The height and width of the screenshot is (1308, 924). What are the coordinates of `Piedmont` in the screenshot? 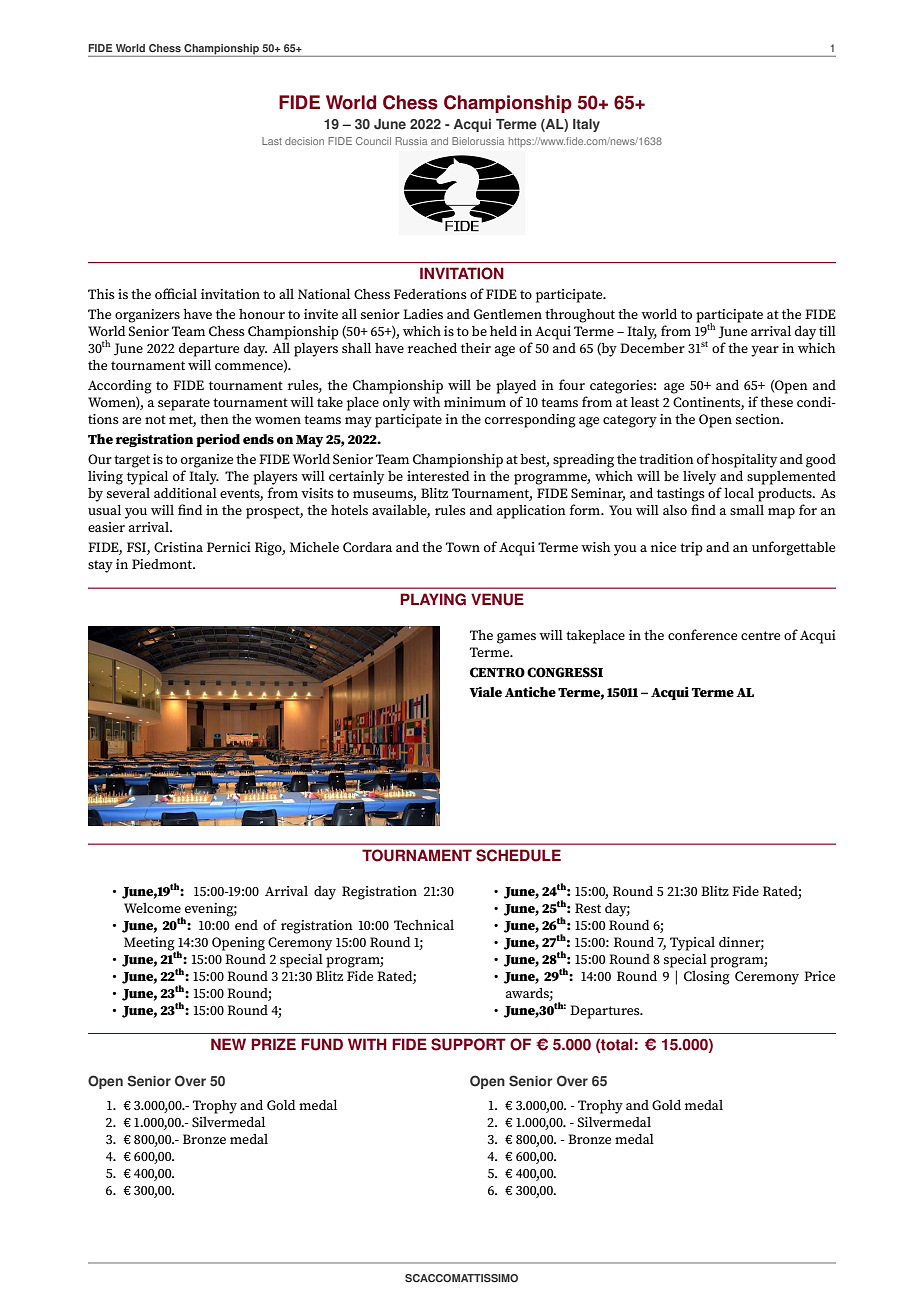 It's located at (163, 564).
